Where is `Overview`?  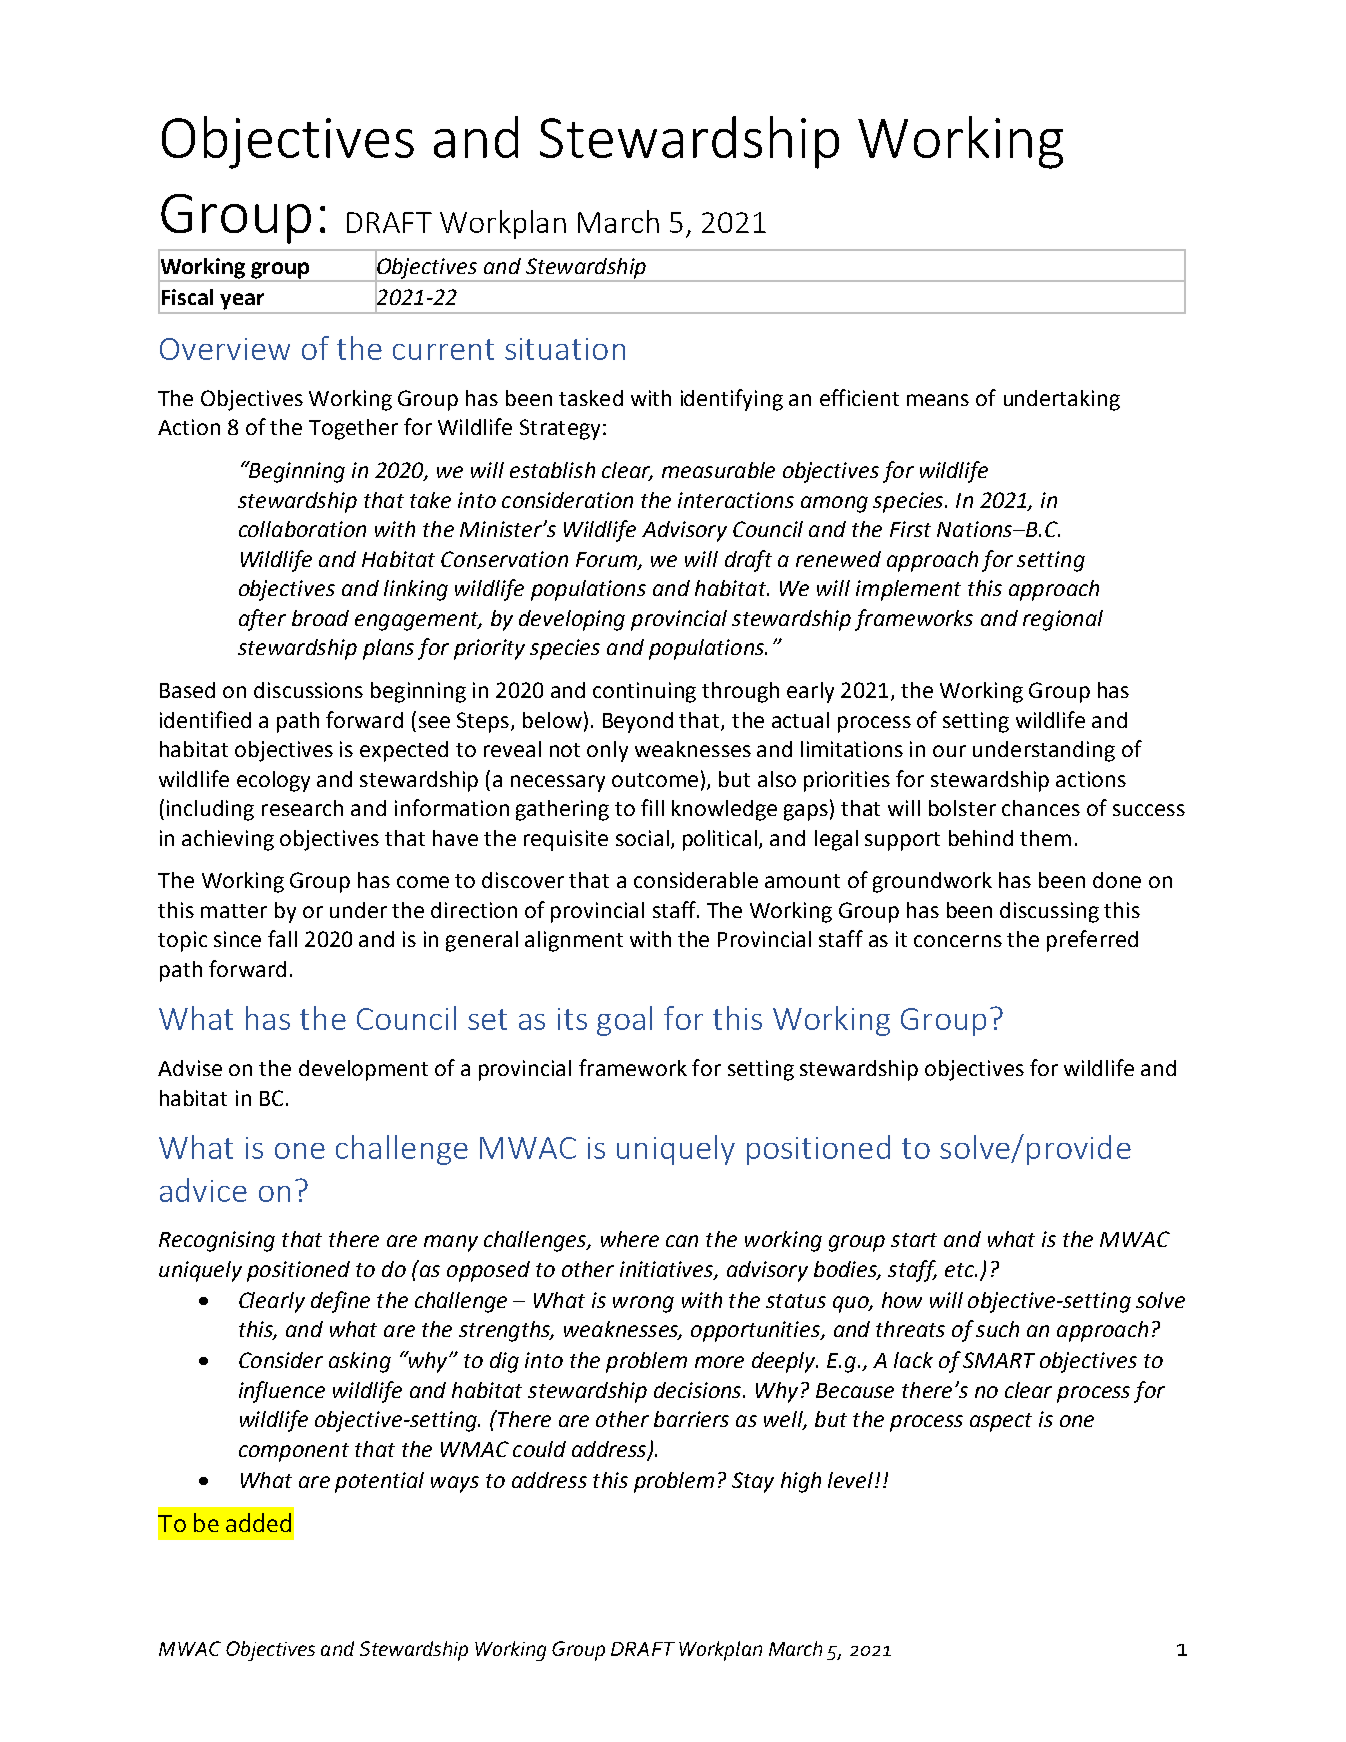 Overview is located at coordinates (225, 349).
